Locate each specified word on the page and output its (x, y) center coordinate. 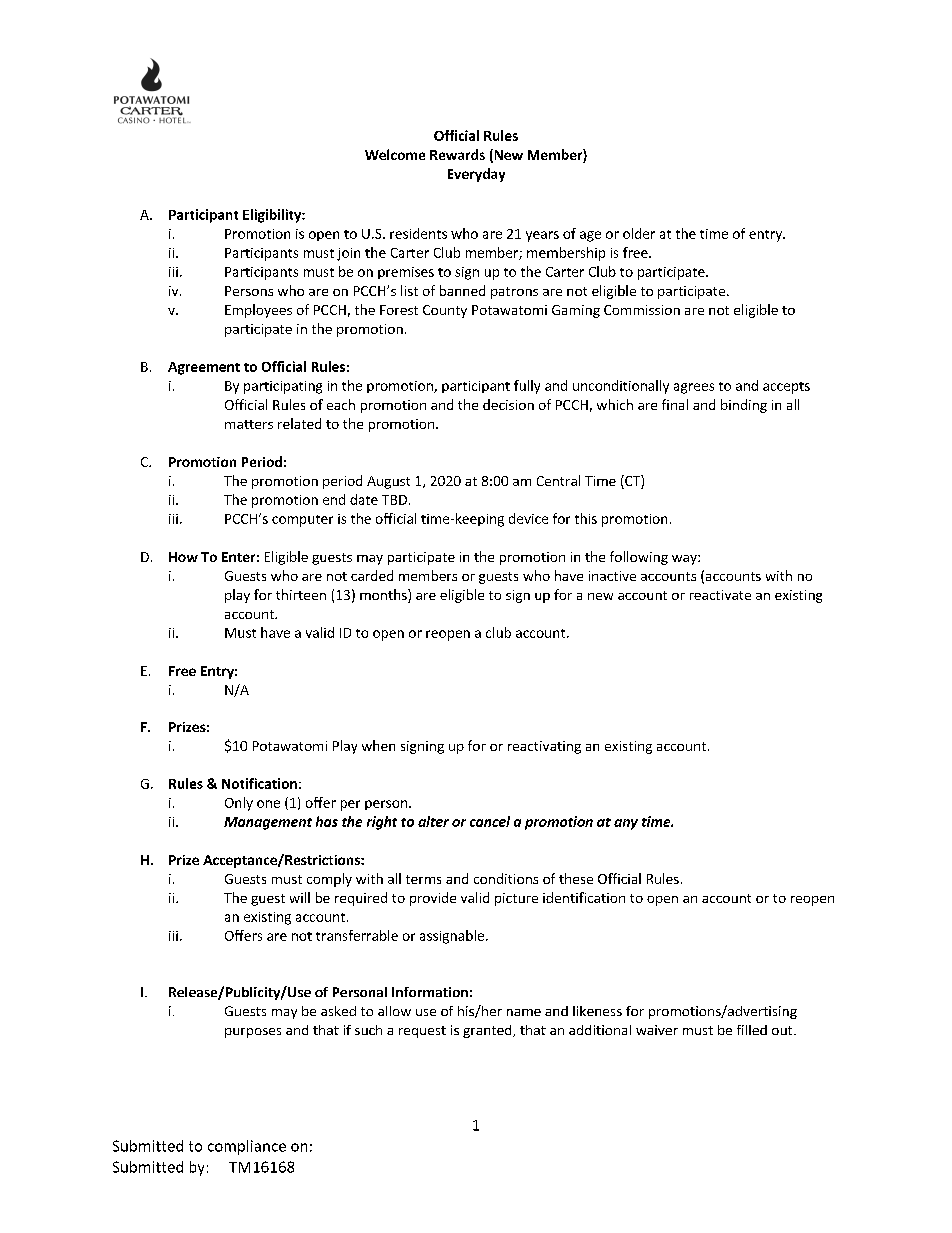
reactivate (720, 595)
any (626, 824)
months (384, 596)
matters (249, 424)
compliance (247, 1147)
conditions (506, 878)
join (348, 254)
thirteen (301, 594)
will (300, 897)
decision (508, 404)
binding (744, 406)
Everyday (476, 175)
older (639, 233)
